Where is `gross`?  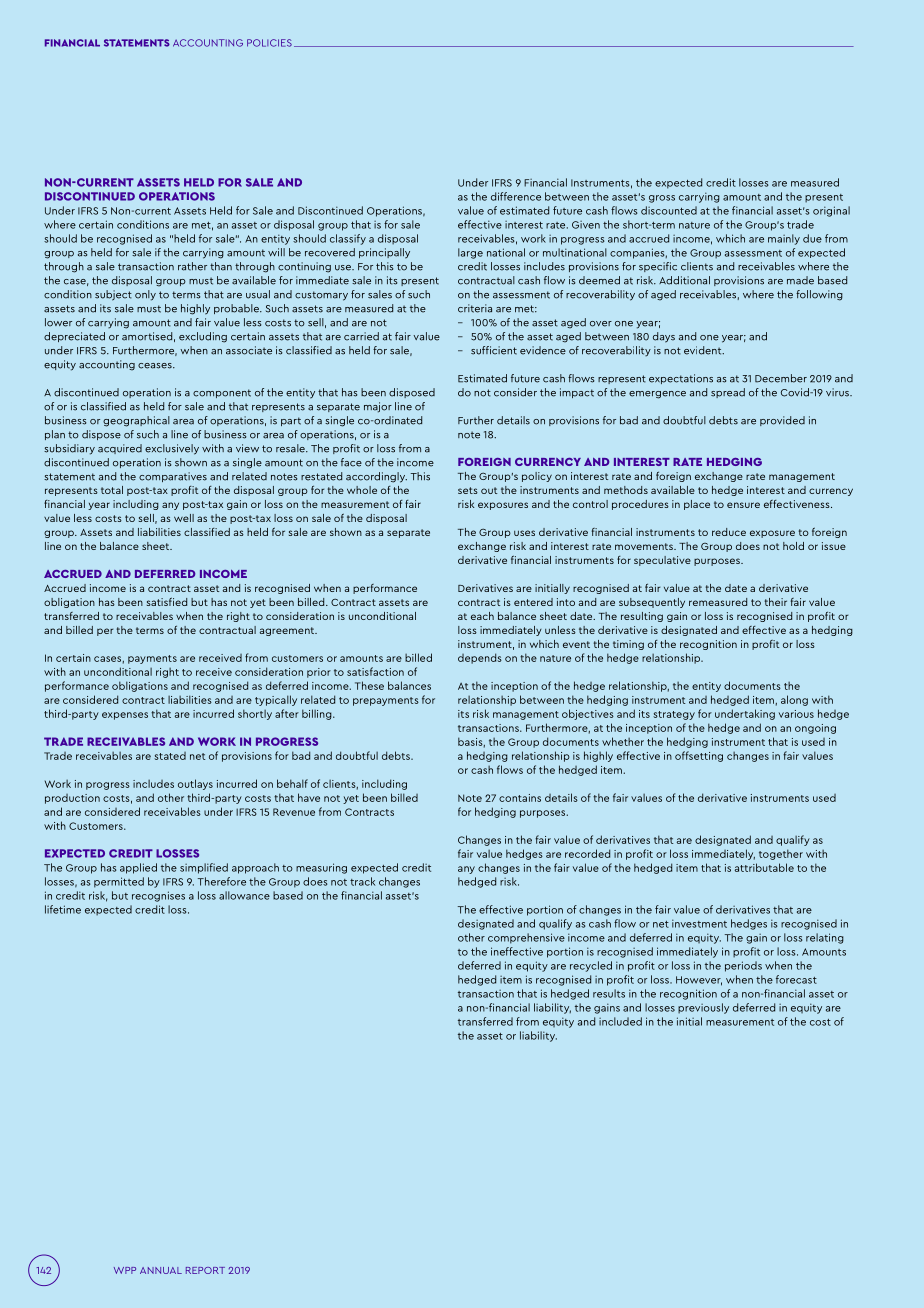
gross is located at coordinates (662, 199).
